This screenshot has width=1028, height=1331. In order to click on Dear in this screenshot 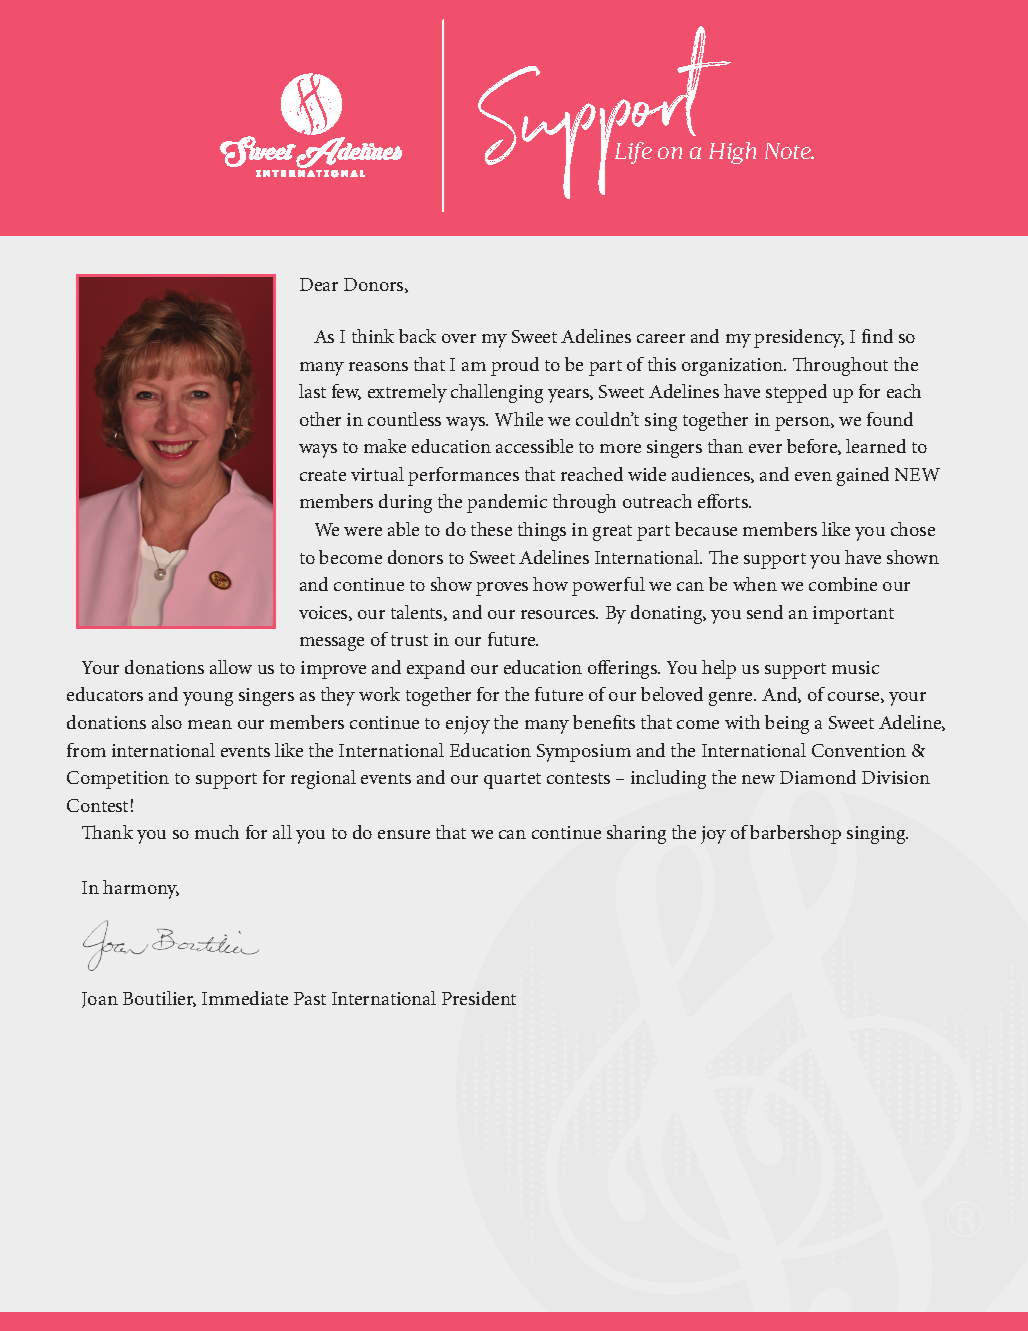, I will do `click(319, 284)`.
